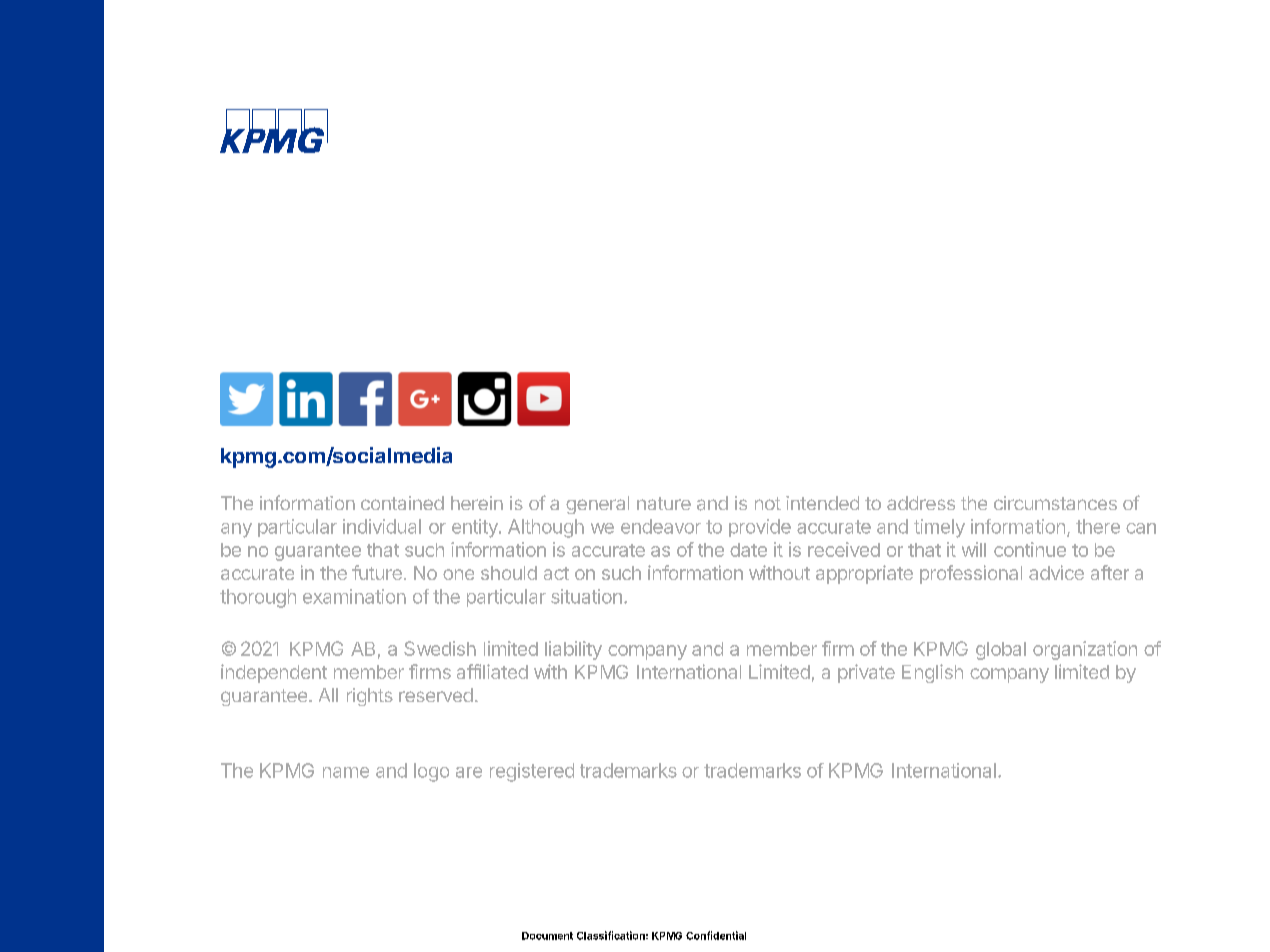 This document has width=1270, height=952. Describe the element at coordinates (932, 673) in the document. I see `English` at that location.
